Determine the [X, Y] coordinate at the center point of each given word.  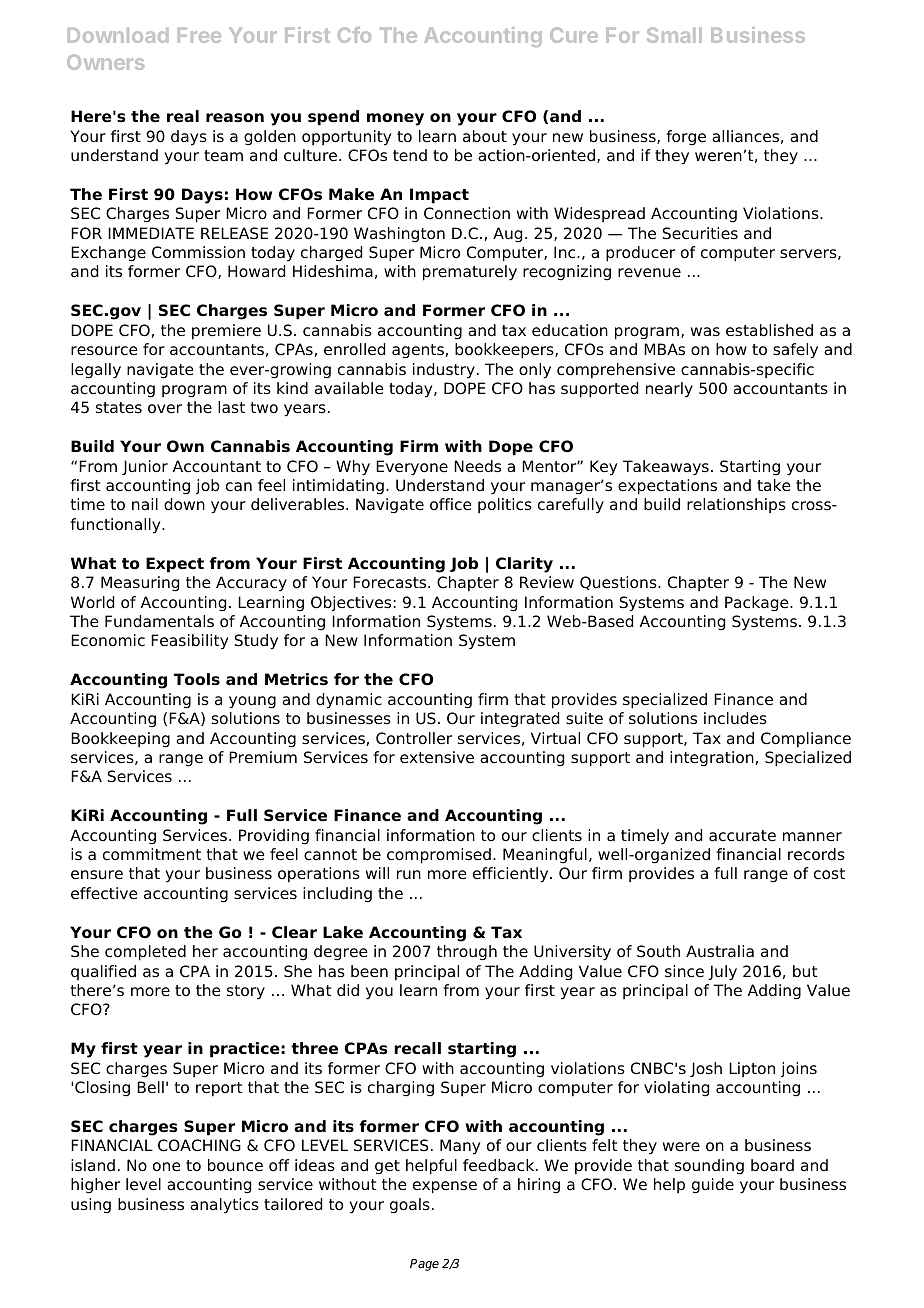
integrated [520, 720]
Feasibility [190, 642]
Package [758, 604]
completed [145, 953]
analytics [224, 1206]
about [485, 136]
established [769, 330]
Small [674, 35]
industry [444, 371]
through [467, 953]
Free [199, 35]
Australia [720, 951]
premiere [226, 332]
